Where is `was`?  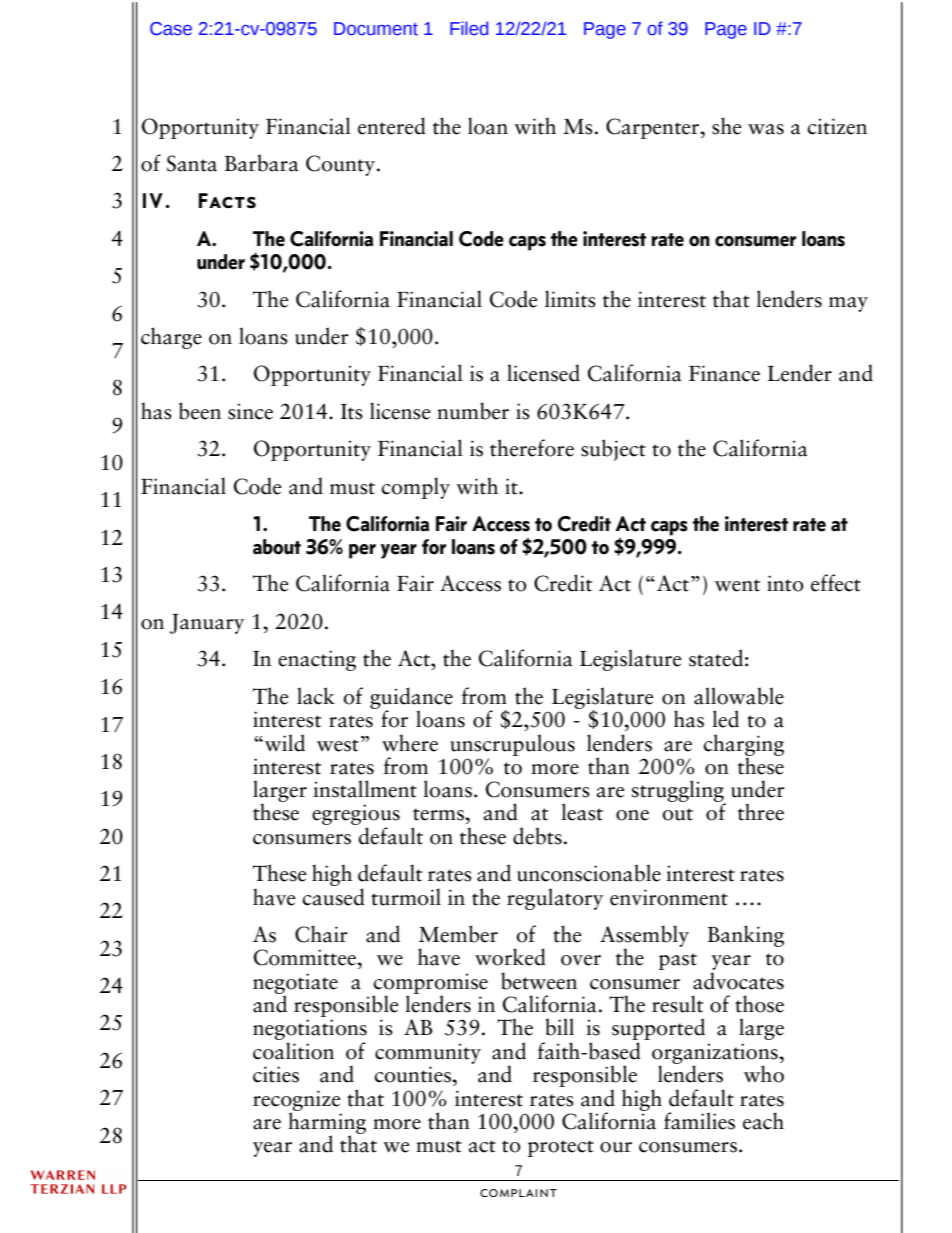
was is located at coordinates (766, 129).
